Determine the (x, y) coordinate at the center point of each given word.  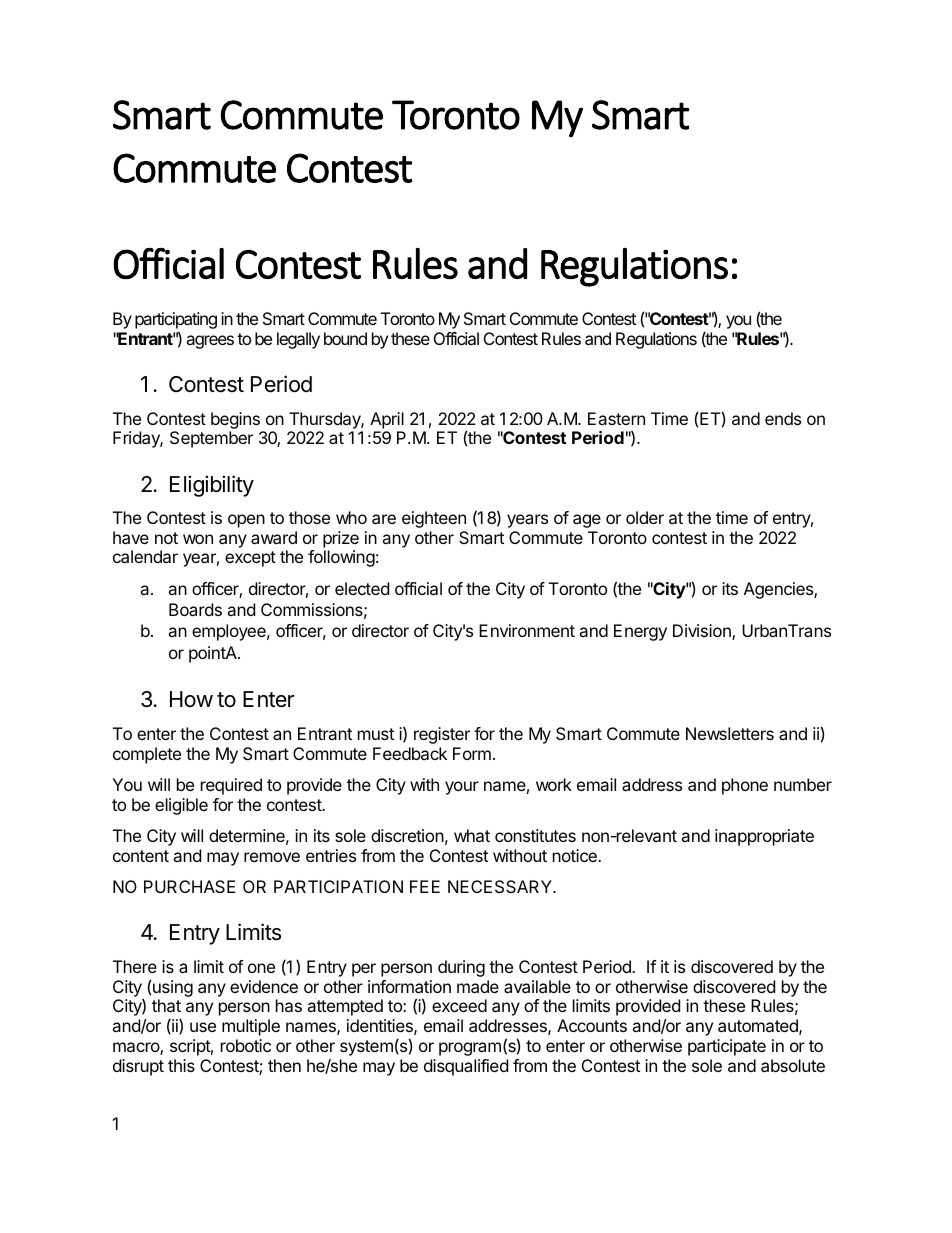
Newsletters (730, 733)
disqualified (466, 1067)
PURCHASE (190, 886)
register (442, 735)
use (203, 1027)
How (191, 699)
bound (345, 338)
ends (783, 418)
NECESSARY (501, 886)
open (246, 521)
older (645, 517)
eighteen (434, 519)
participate (727, 1047)
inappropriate (764, 837)
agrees (210, 342)
